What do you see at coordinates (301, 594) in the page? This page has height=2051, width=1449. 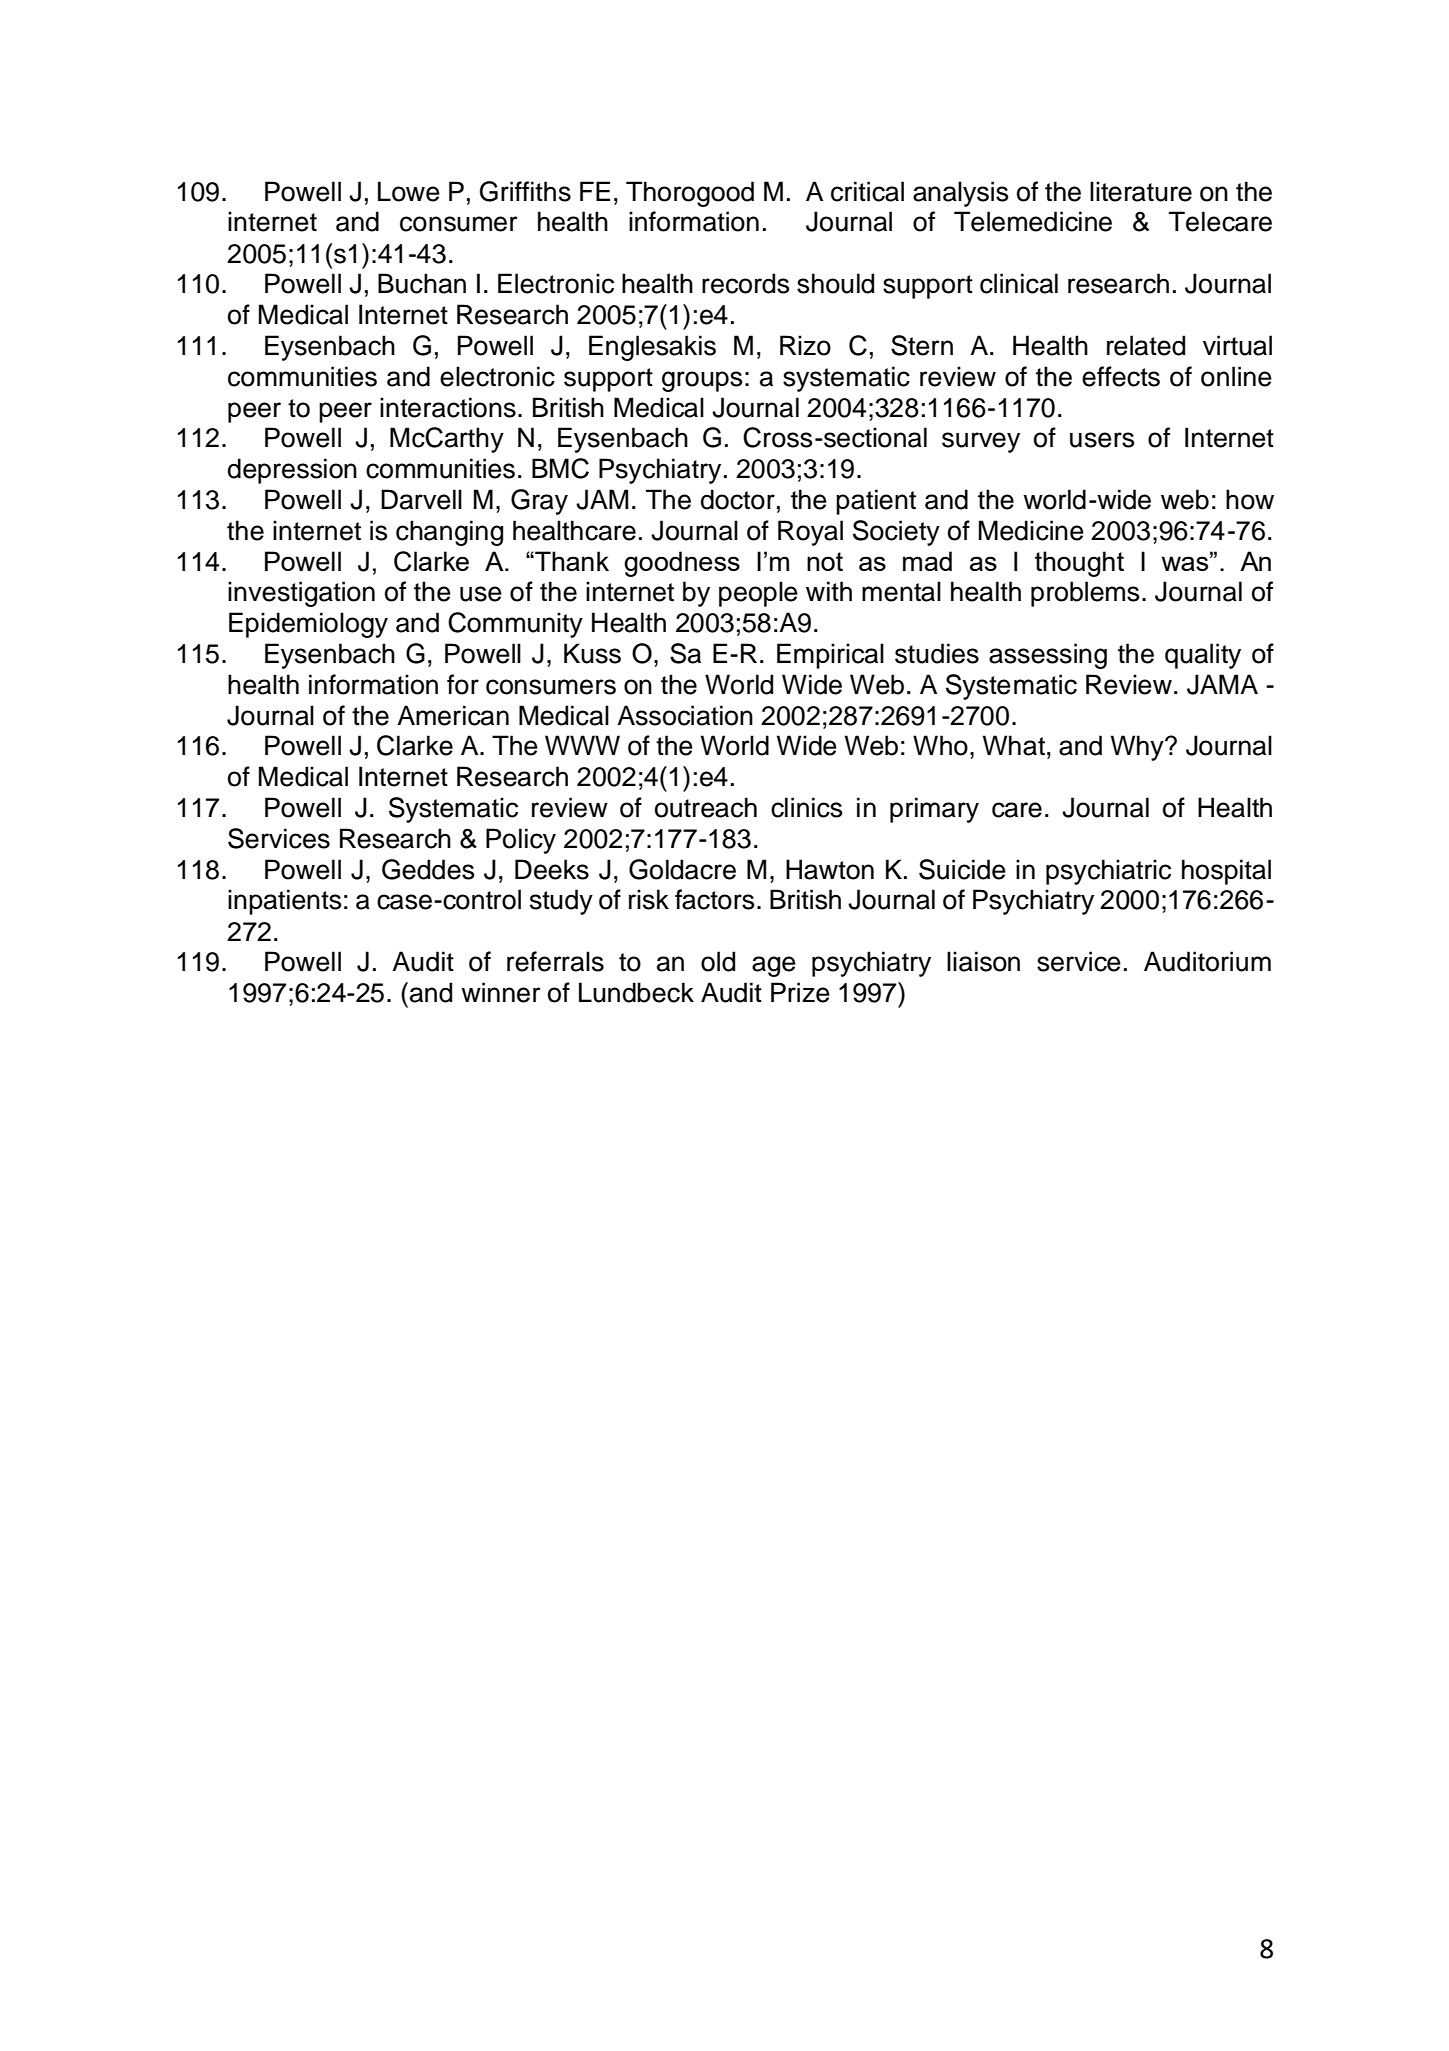 I see `investigation` at bounding box center [301, 594].
